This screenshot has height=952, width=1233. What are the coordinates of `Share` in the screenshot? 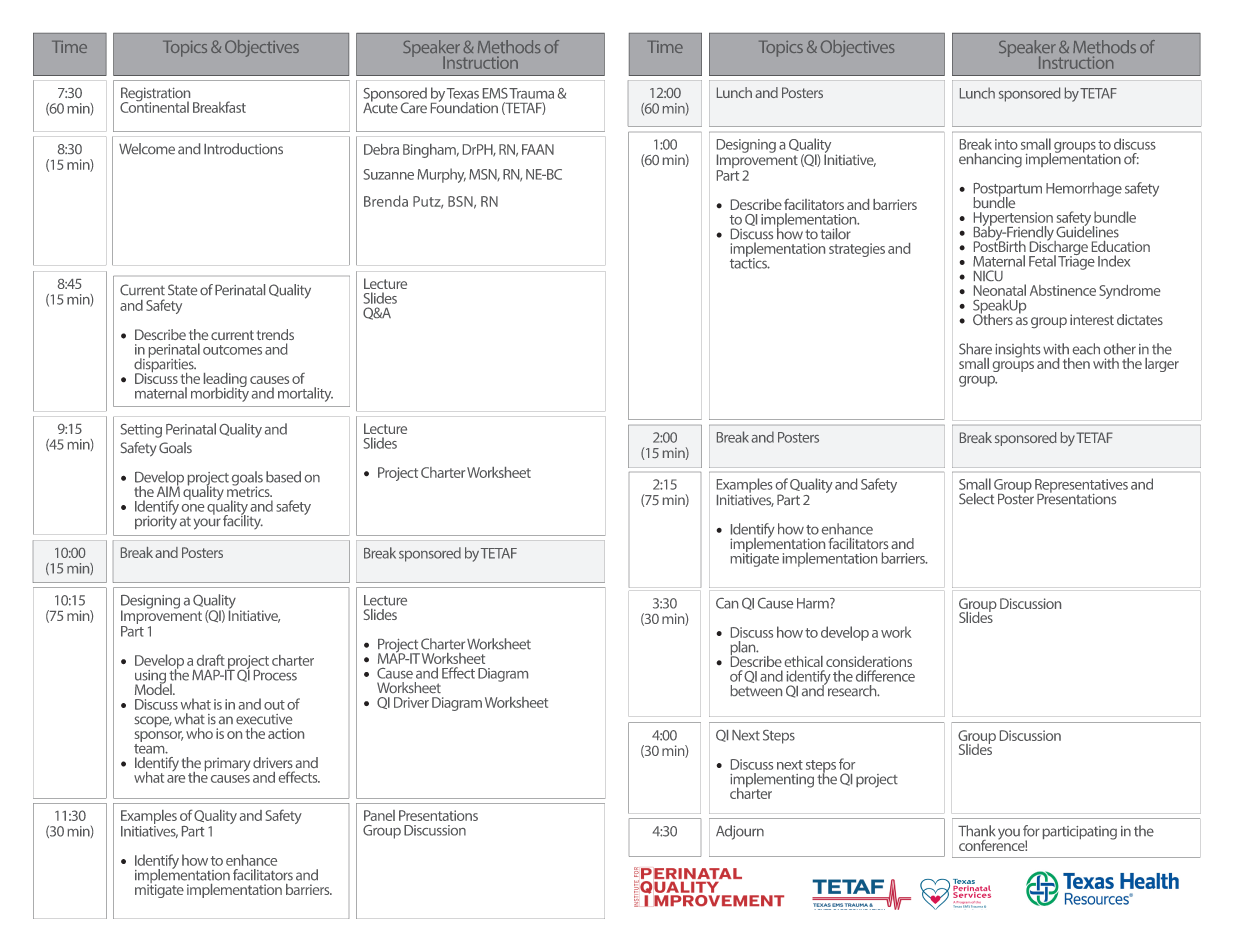 It's located at (975, 349).
